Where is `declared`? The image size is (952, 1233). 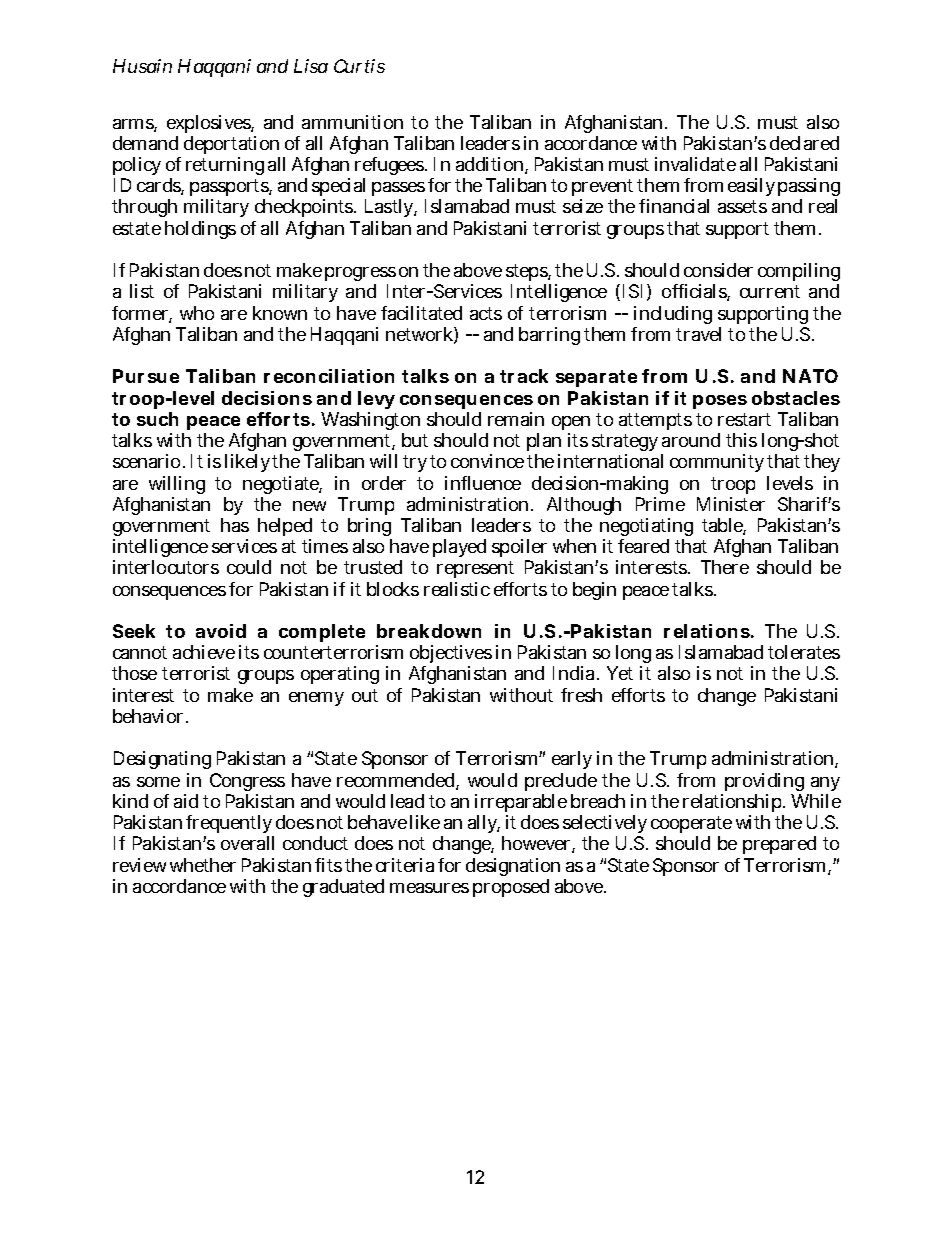
declared is located at coordinates (804, 143).
